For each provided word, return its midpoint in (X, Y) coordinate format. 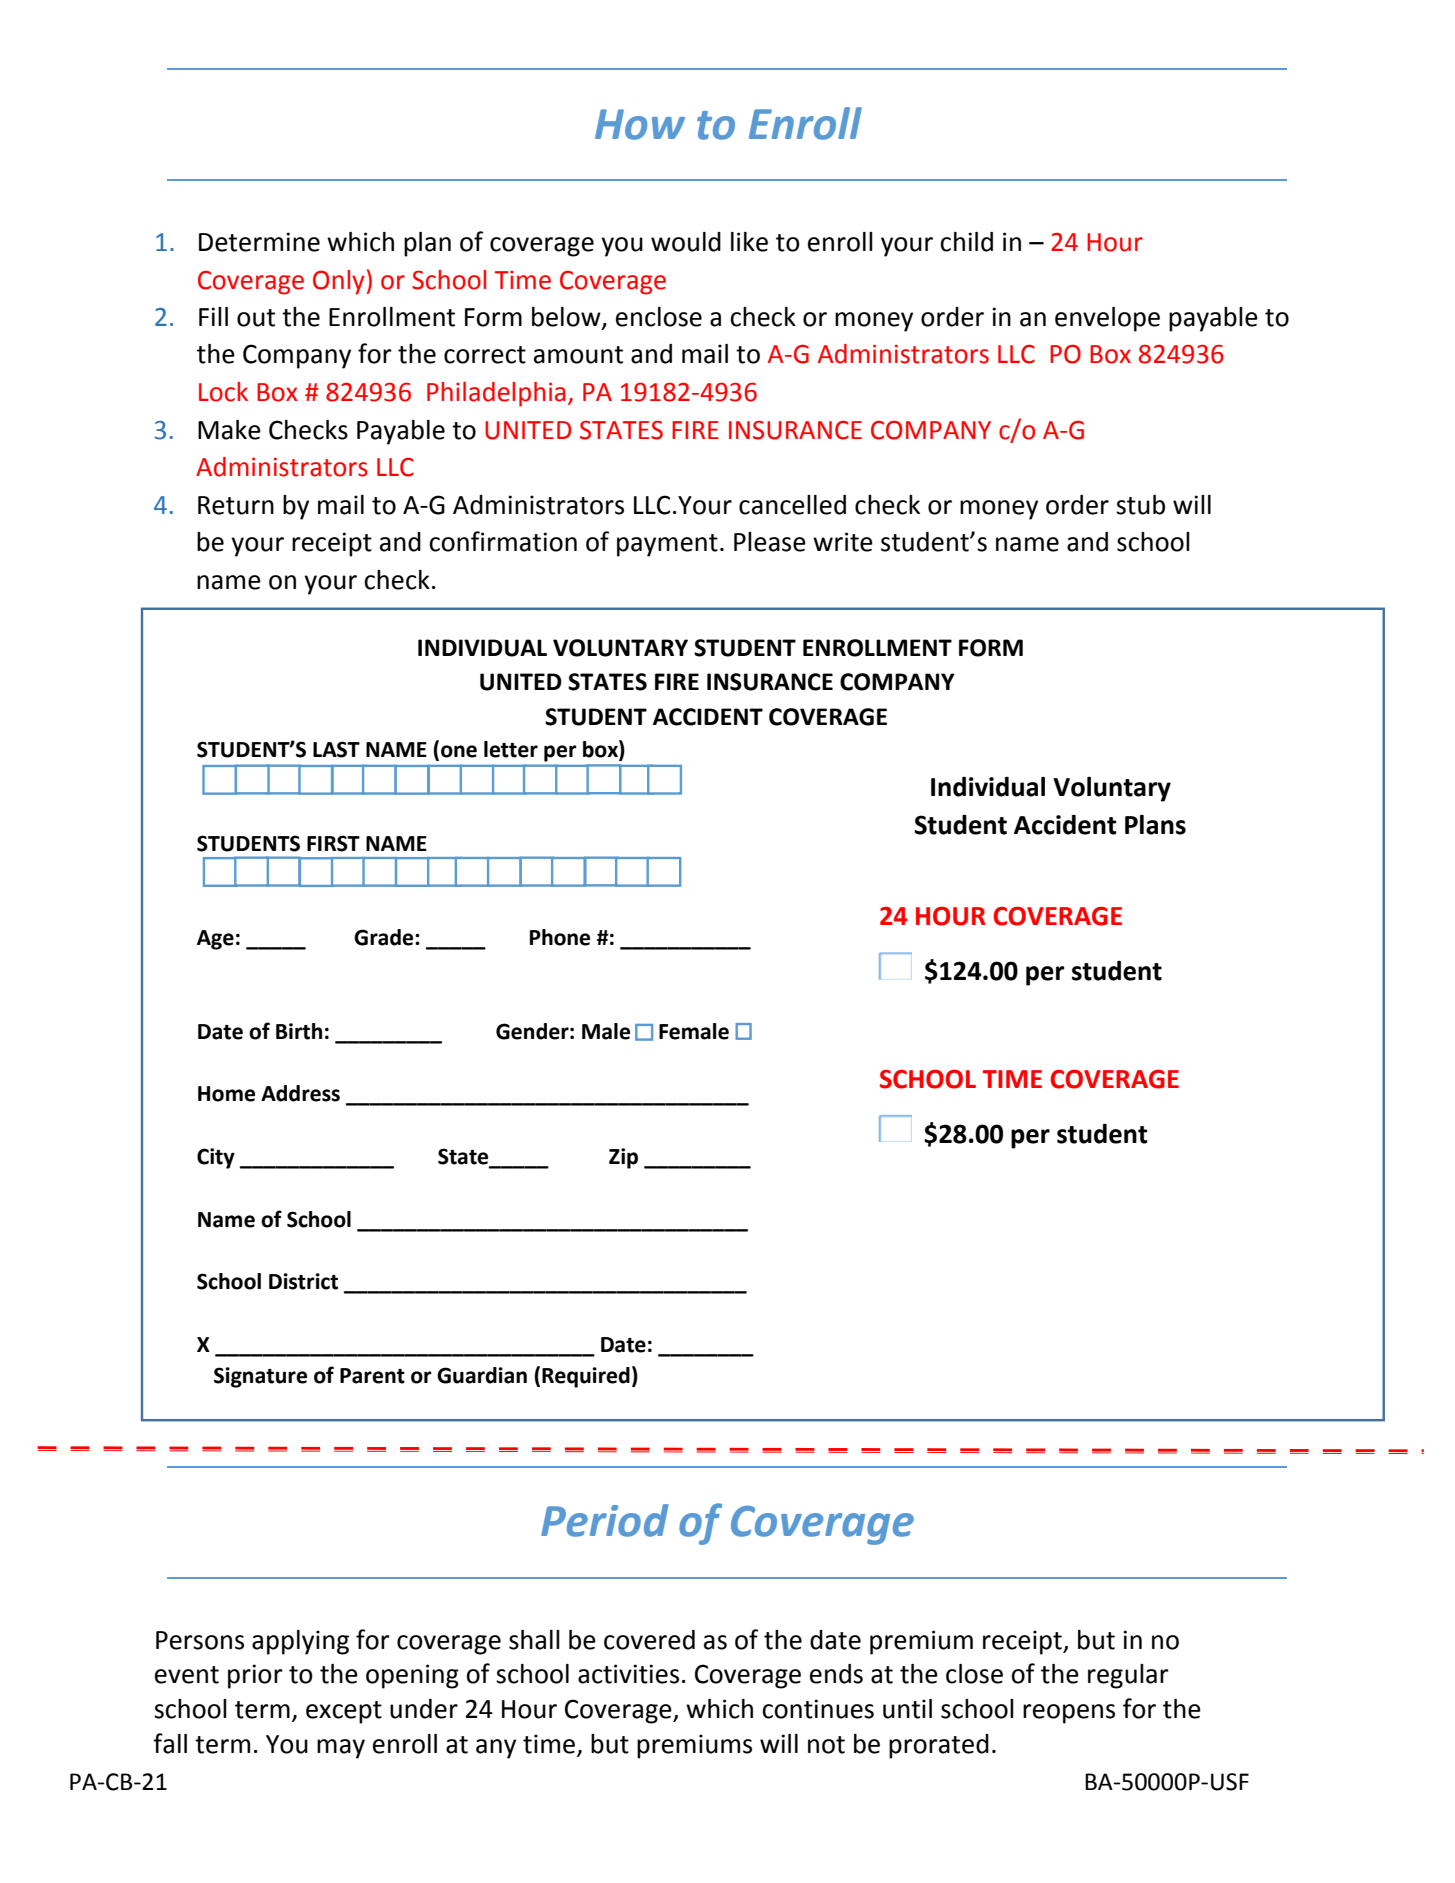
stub (1140, 505)
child (966, 242)
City (216, 1158)
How (640, 124)
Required (586, 1377)
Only (339, 282)
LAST (336, 749)
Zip (623, 1158)
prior (255, 1676)
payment (667, 545)
